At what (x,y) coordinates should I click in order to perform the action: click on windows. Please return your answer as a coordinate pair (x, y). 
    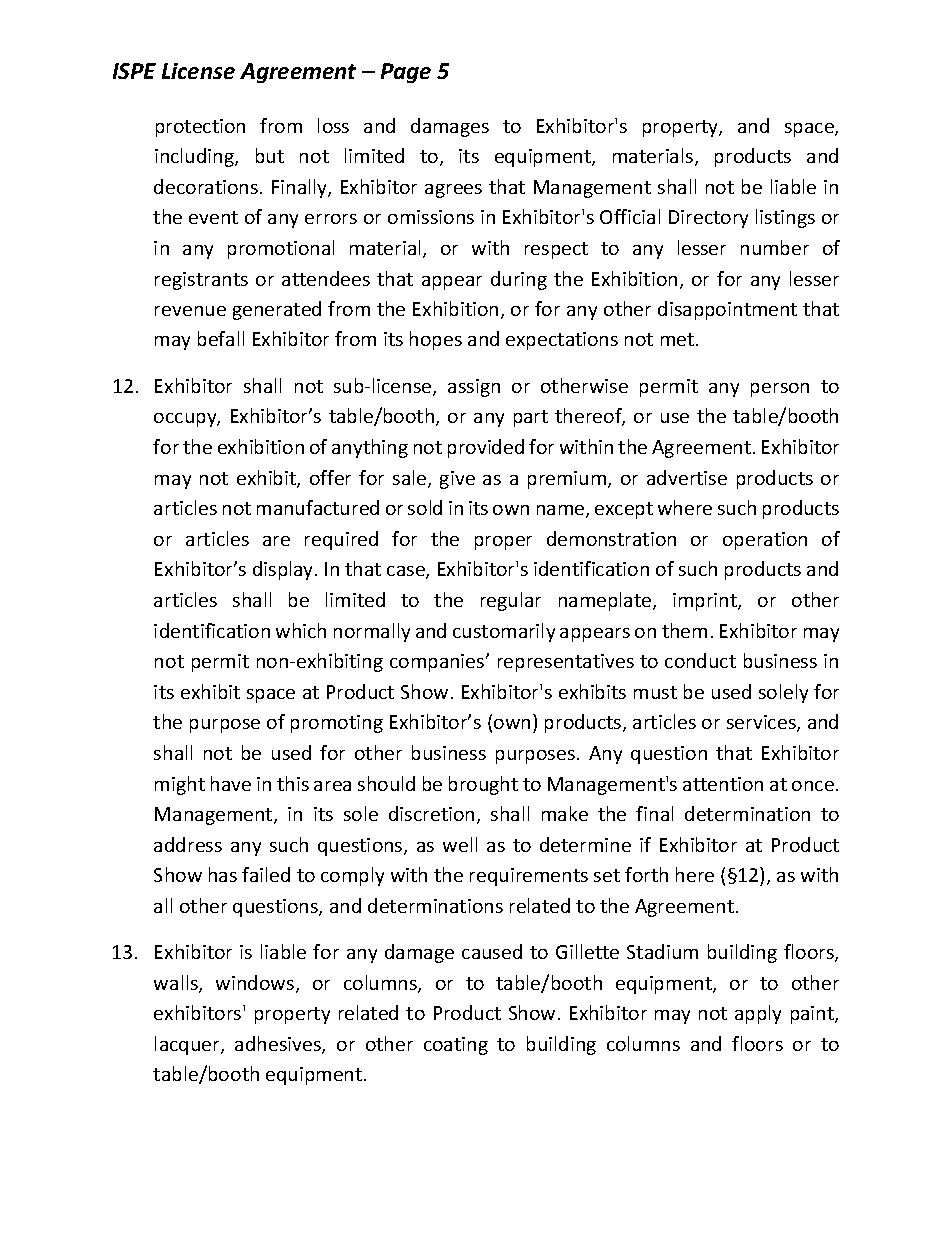
    Looking at the image, I should click on (256, 984).
